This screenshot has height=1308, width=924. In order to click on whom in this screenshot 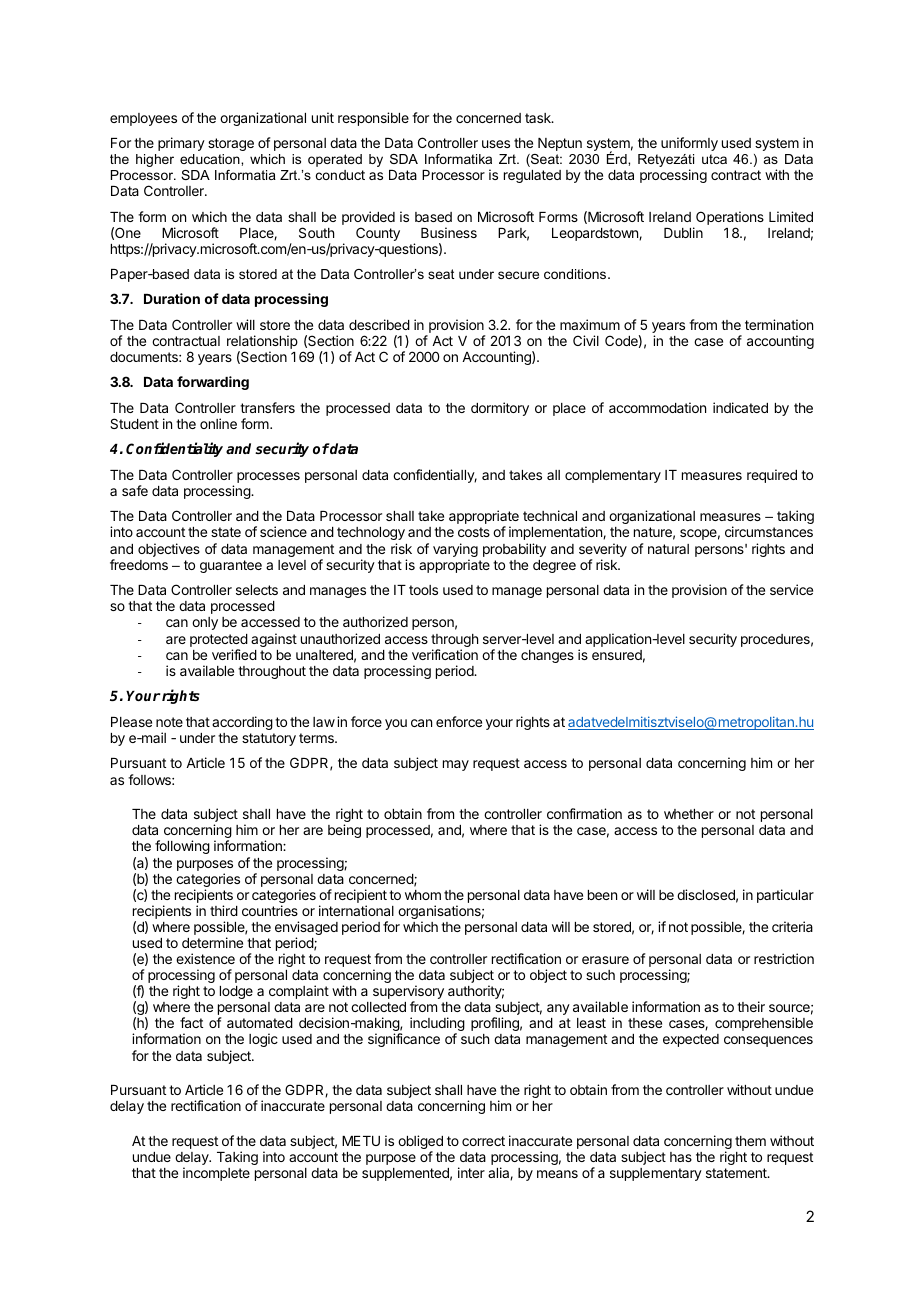, I will do `click(423, 895)`.
